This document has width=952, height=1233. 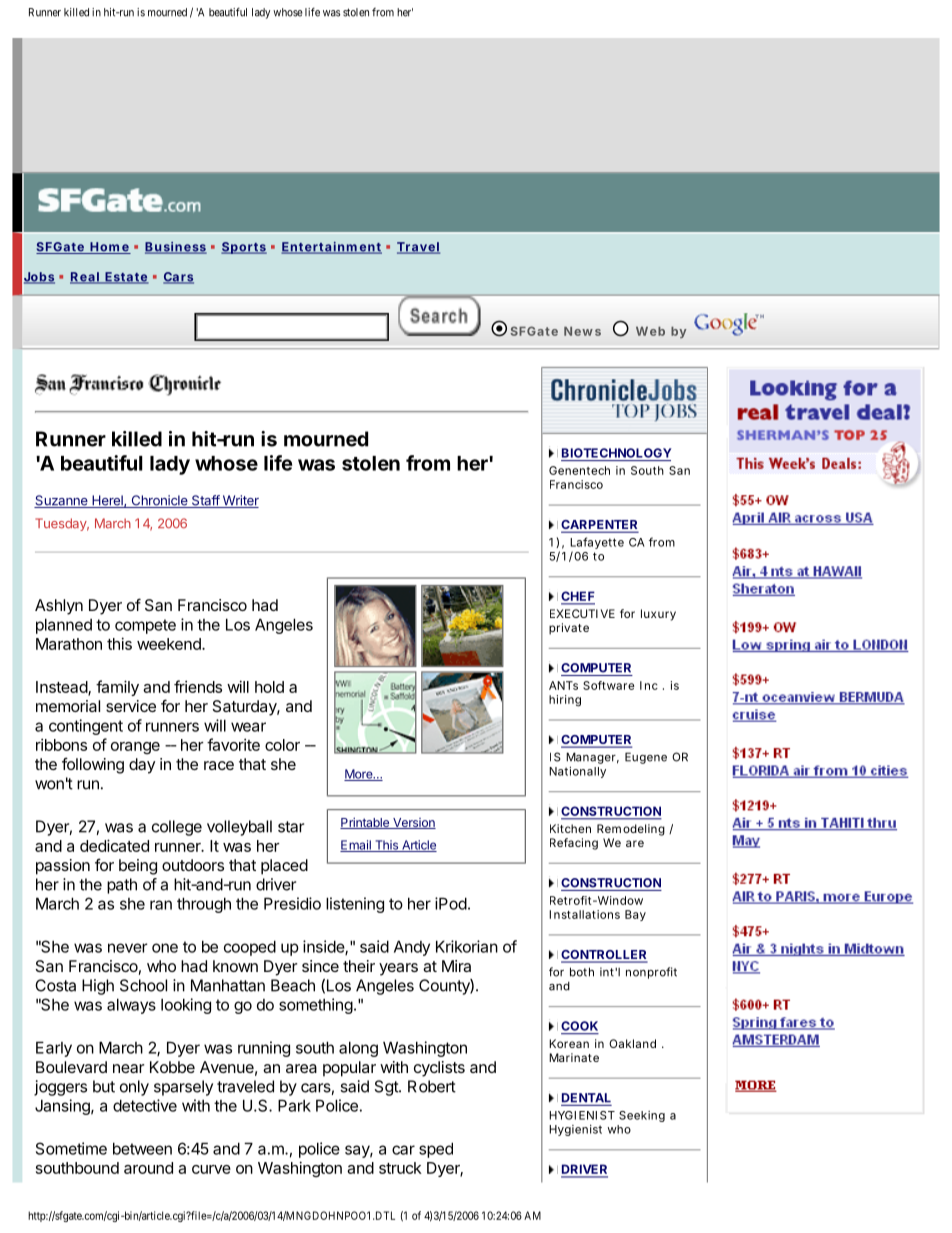 I want to click on Refacing, so click(x=574, y=844).
